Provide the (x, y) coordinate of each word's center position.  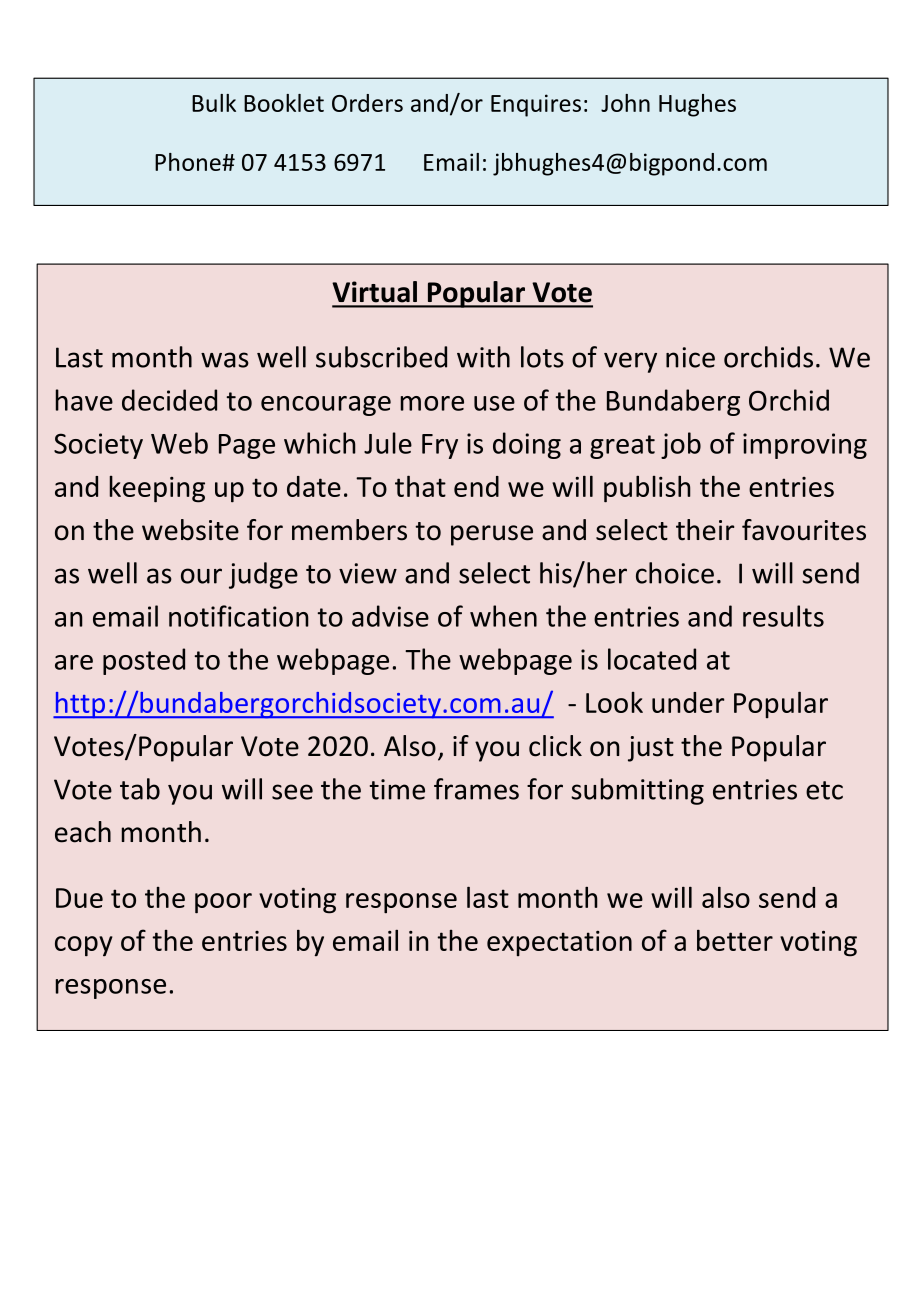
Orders (367, 103)
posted (144, 661)
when (503, 616)
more (432, 403)
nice (690, 357)
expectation (559, 943)
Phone (189, 162)
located (652, 659)
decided (169, 400)
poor (223, 903)
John (625, 103)
